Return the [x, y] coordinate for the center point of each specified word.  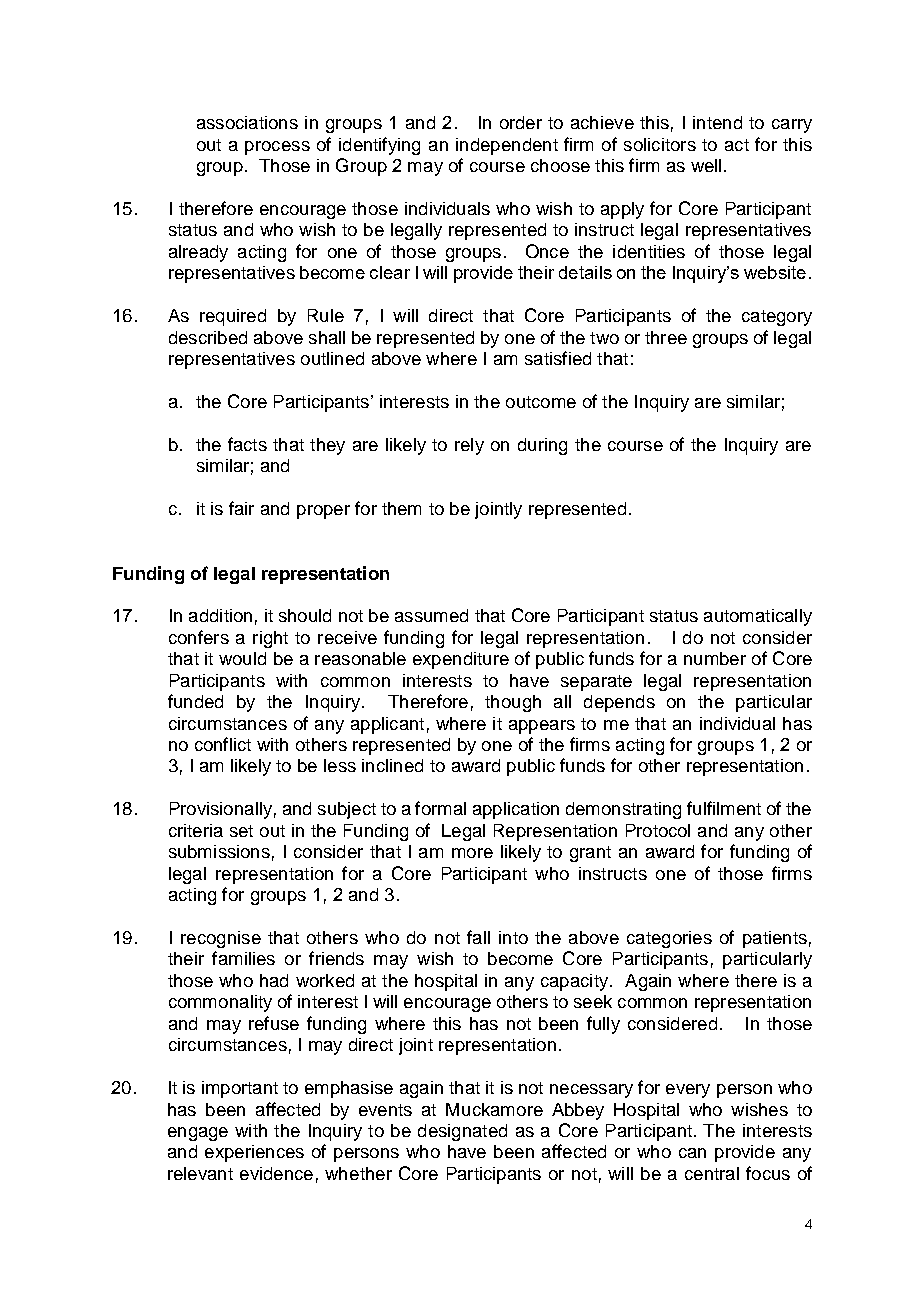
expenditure [461, 660]
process [277, 148]
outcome [541, 402]
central [712, 1173]
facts [247, 444]
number [715, 658]
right [270, 639]
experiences [254, 1153]
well [706, 165]
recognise [221, 939]
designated [462, 1132]
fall [478, 937]
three [666, 337]
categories [669, 939]
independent [507, 146]
